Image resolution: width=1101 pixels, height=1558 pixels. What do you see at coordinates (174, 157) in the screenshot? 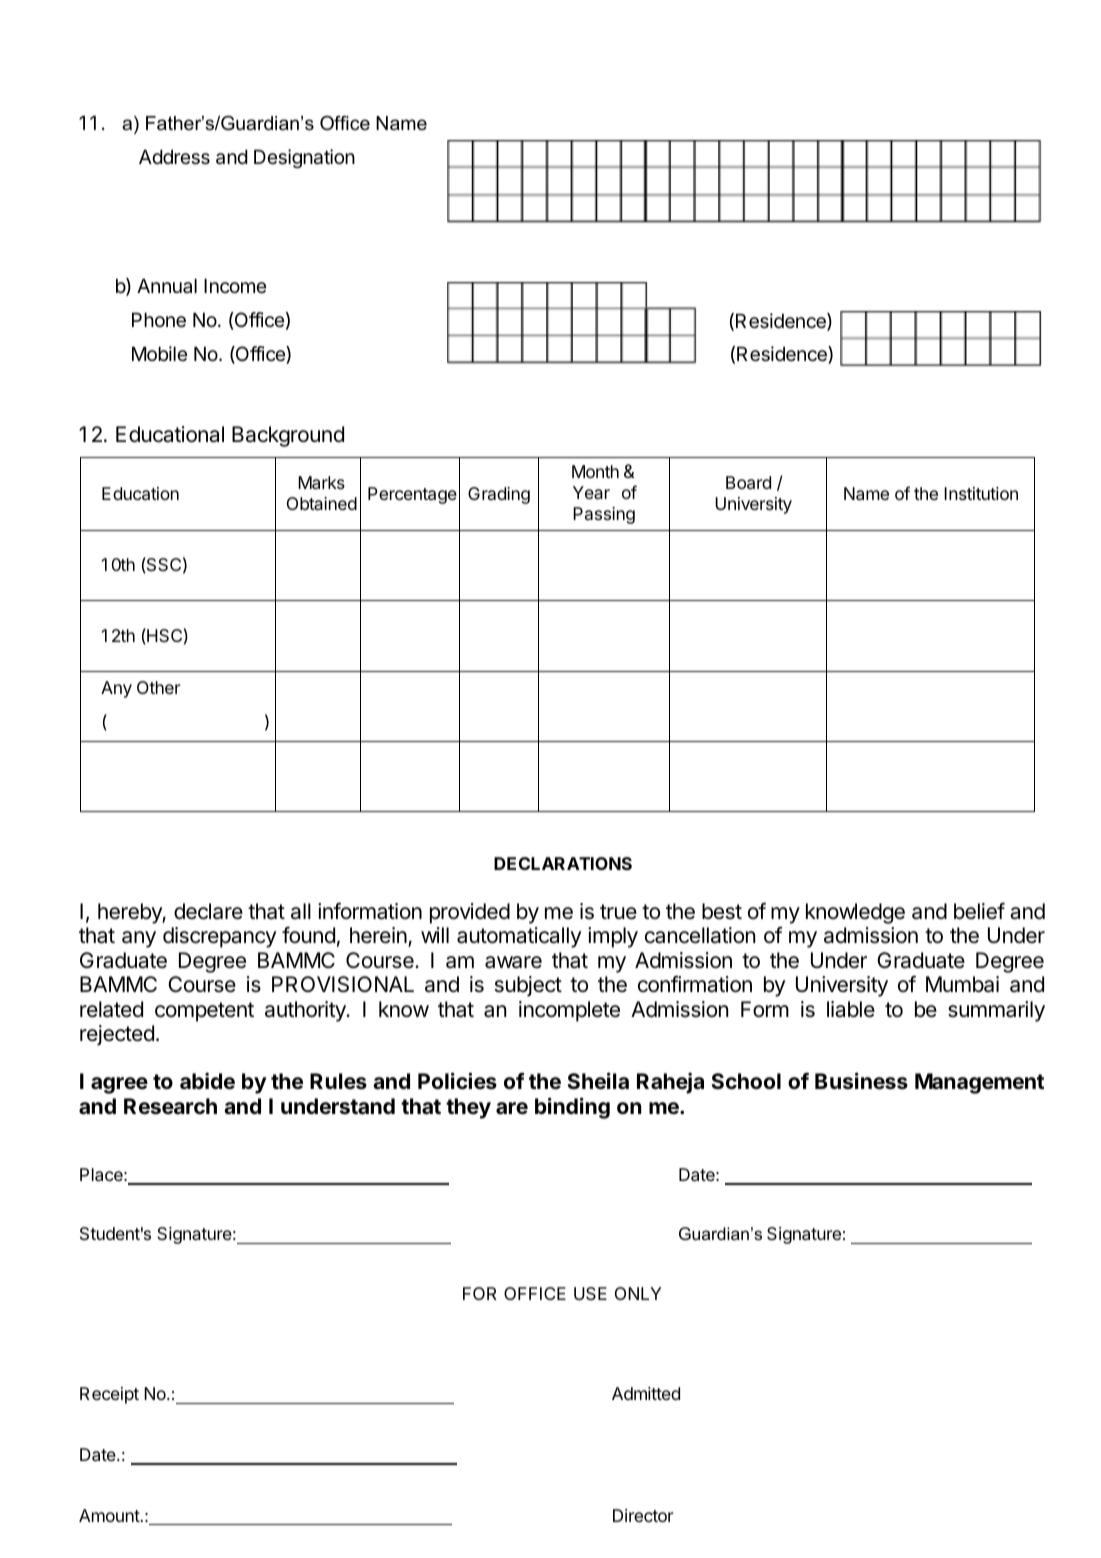
I see `Address` at bounding box center [174, 157].
